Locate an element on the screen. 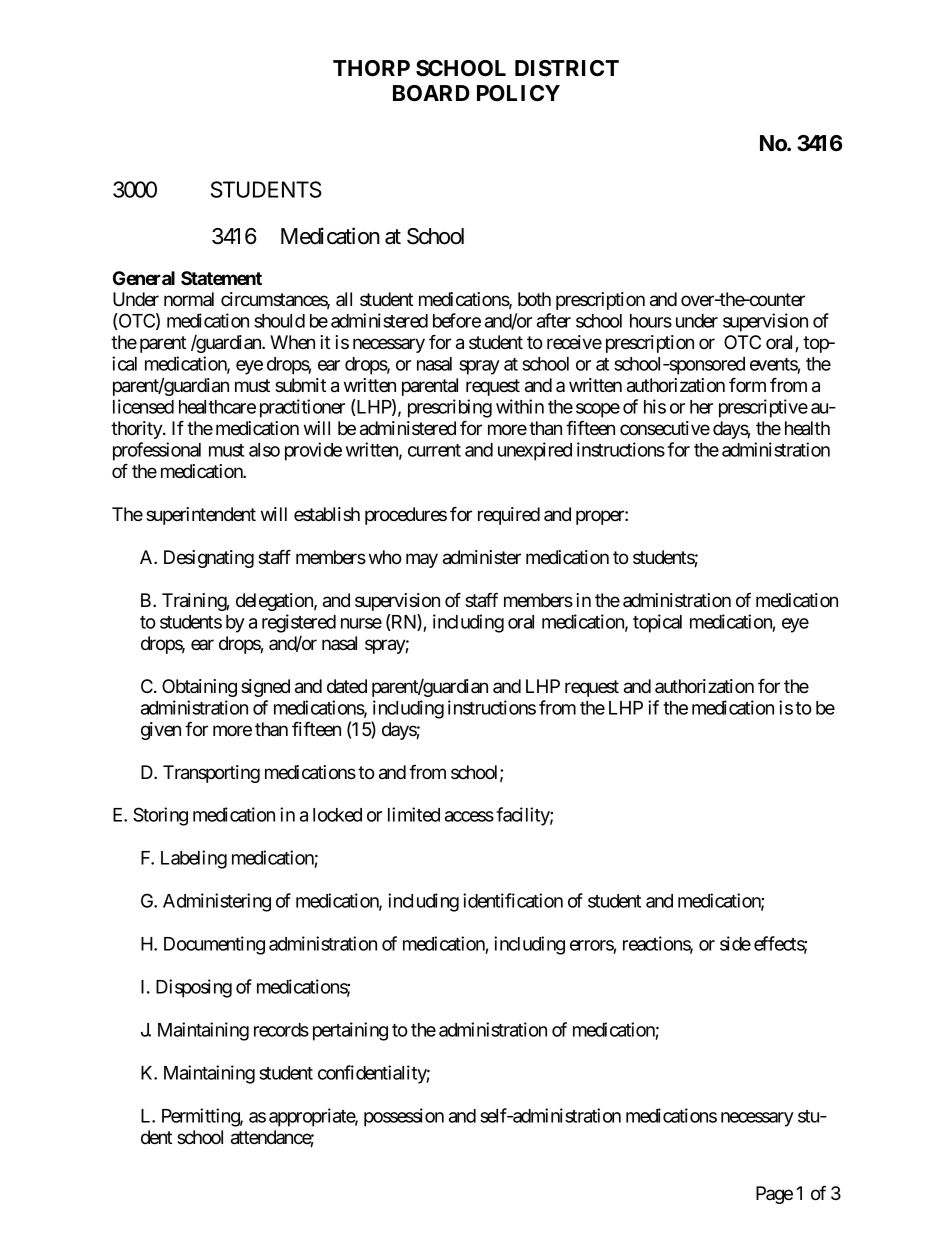 The height and width of the screenshot is (1233, 952). THORP is located at coordinates (371, 68).
